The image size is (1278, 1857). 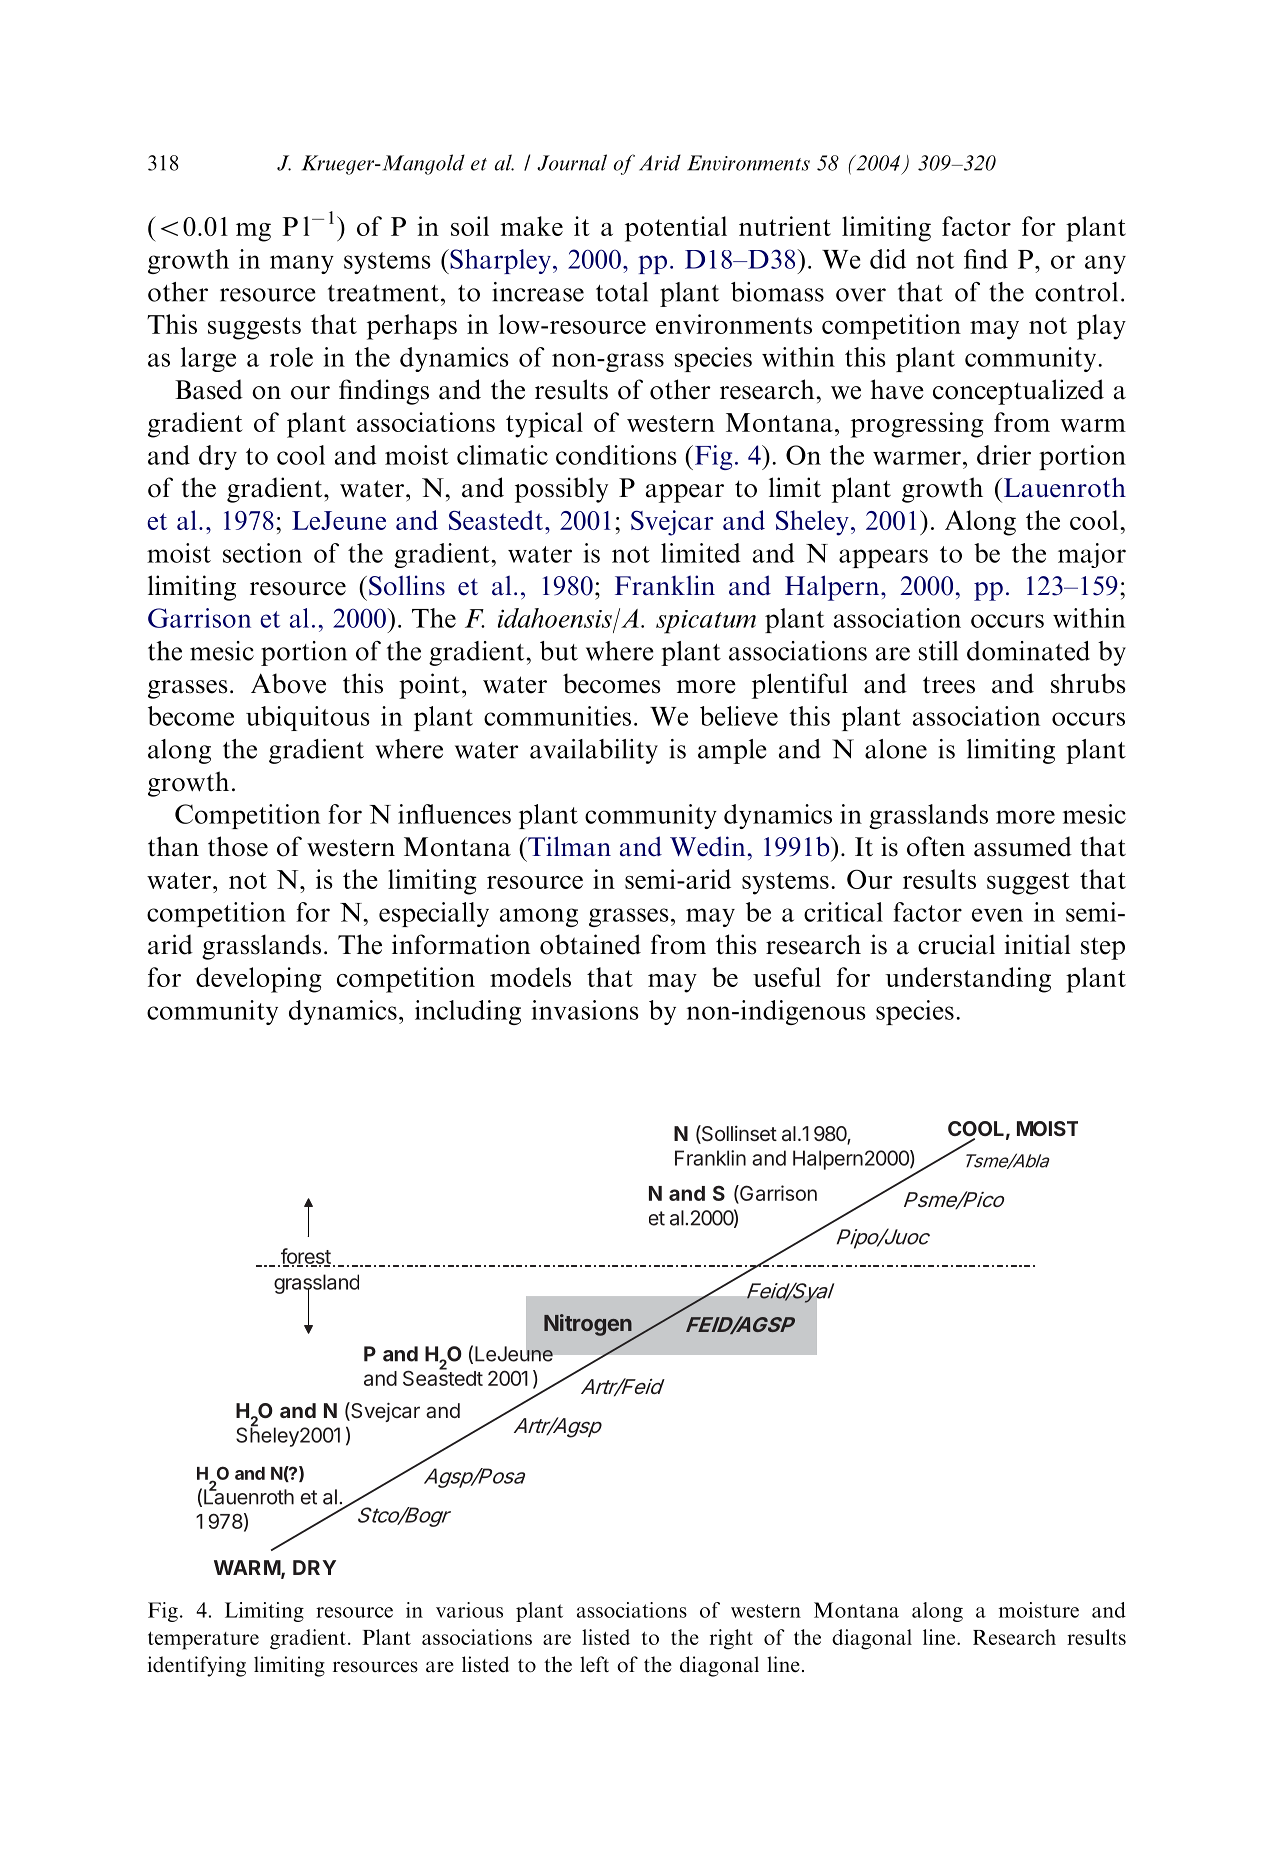 What do you see at coordinates (676, 229) in the screenshot?
I see `potential` at bounding box center [676, 229].
